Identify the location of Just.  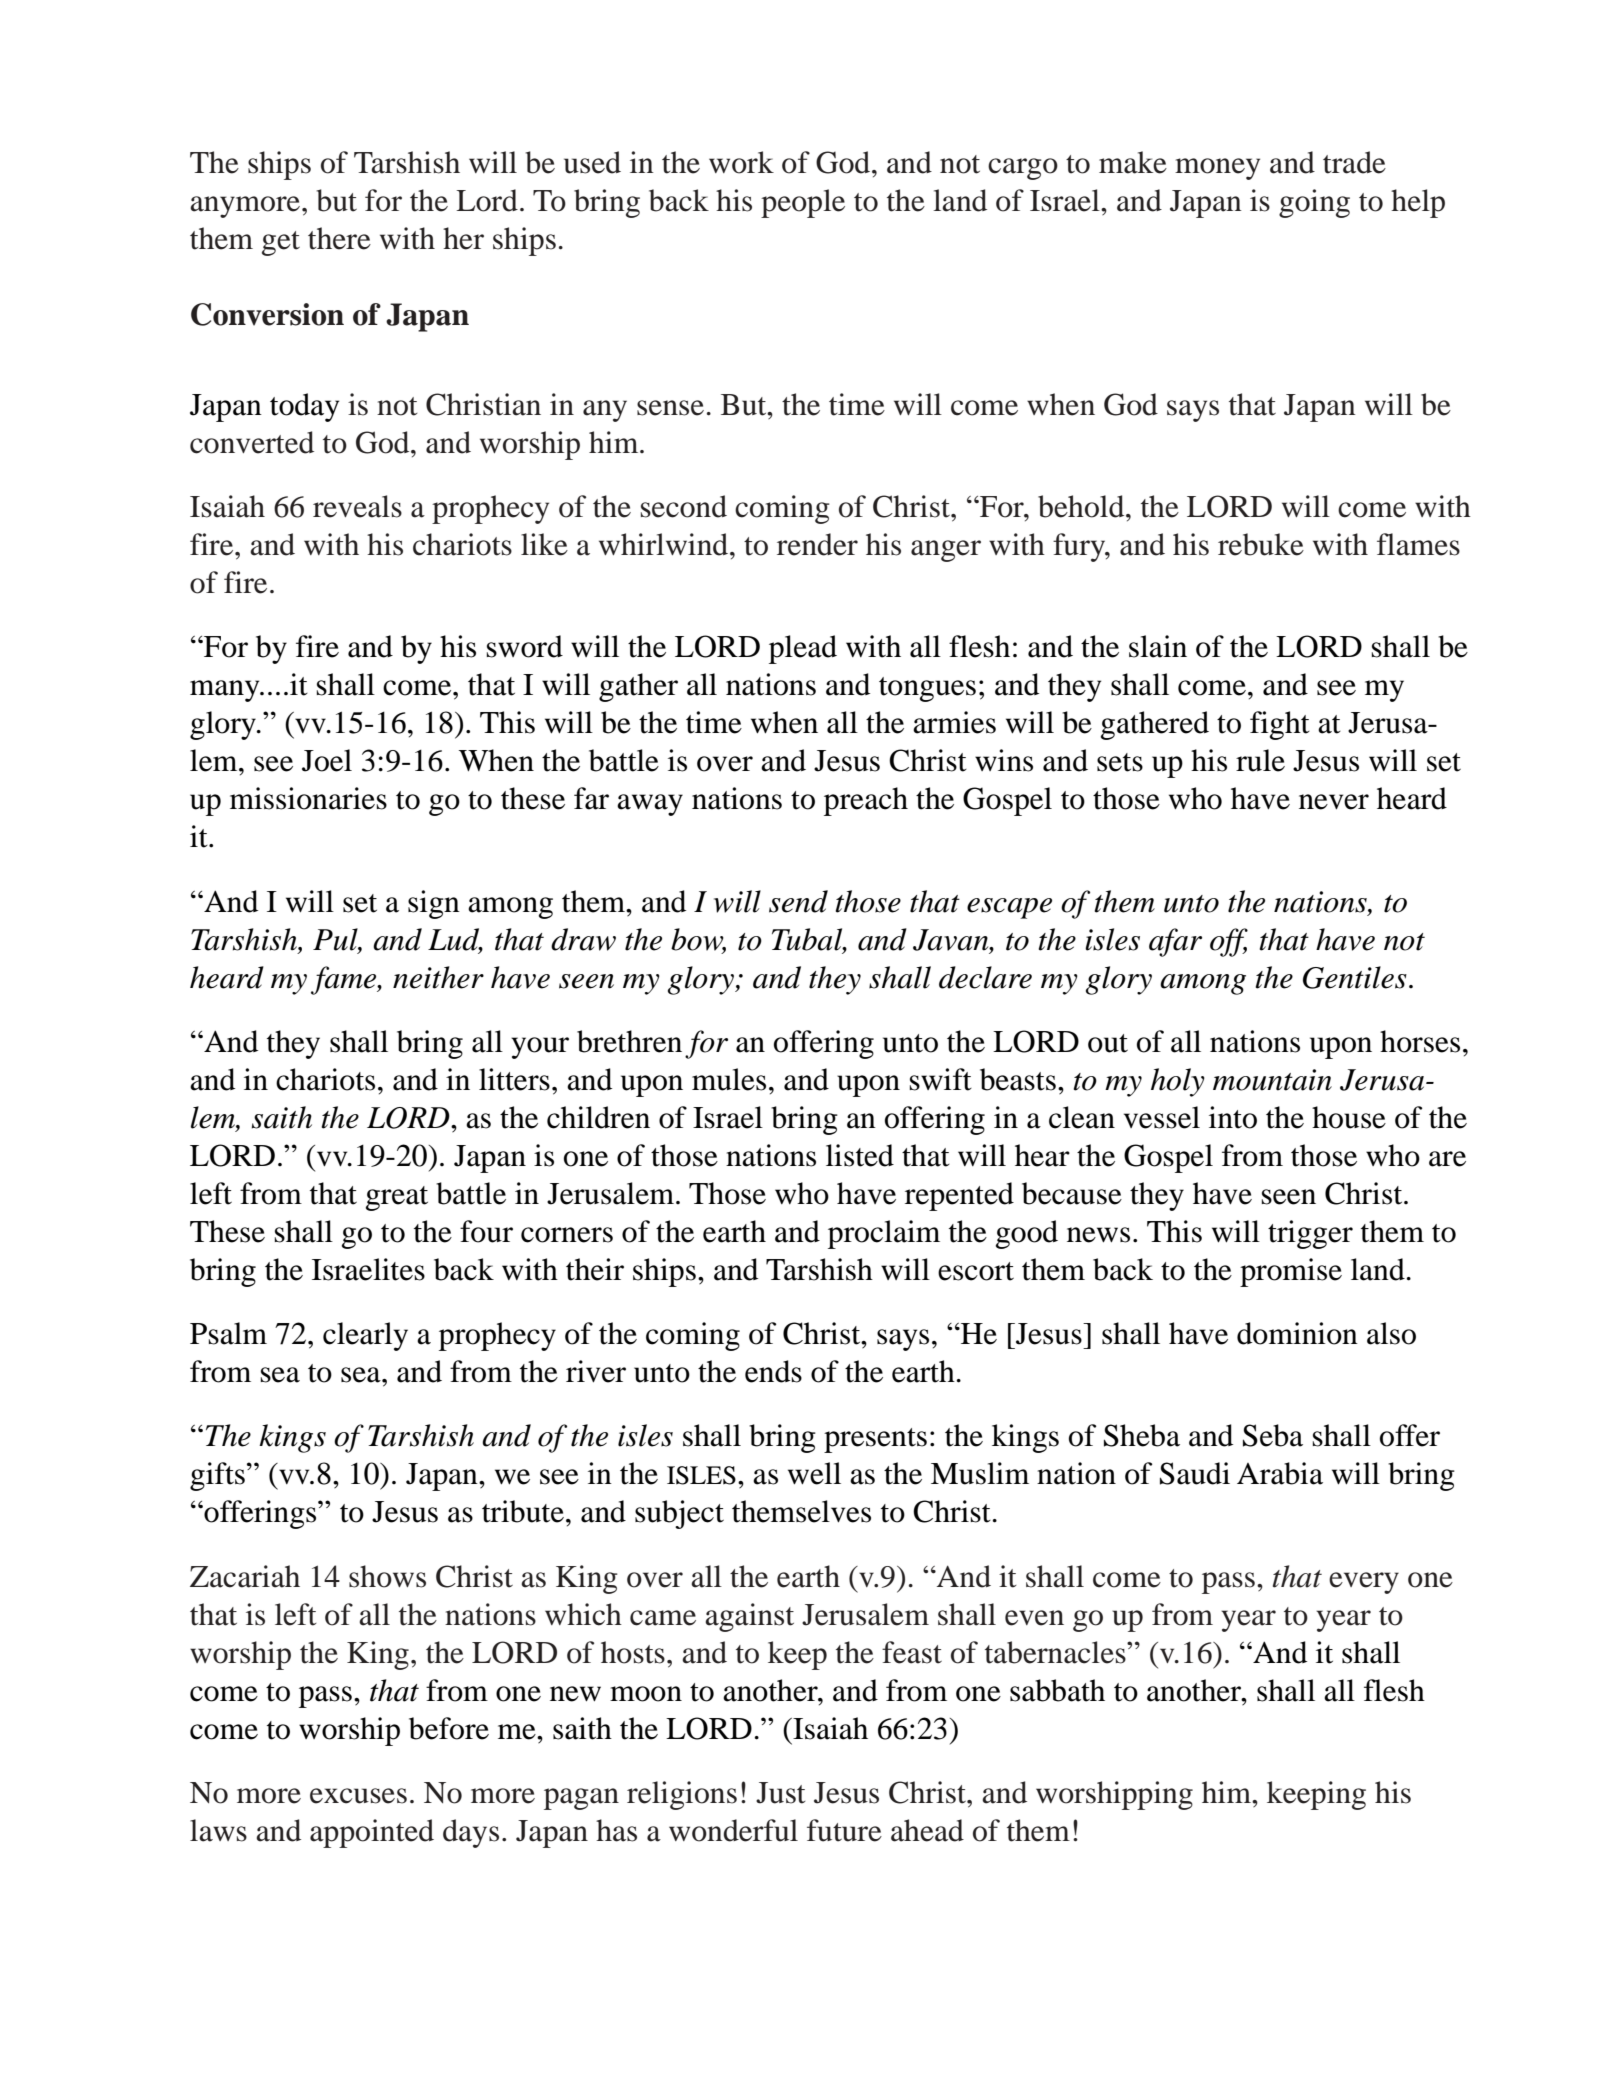
(780, 1793).
